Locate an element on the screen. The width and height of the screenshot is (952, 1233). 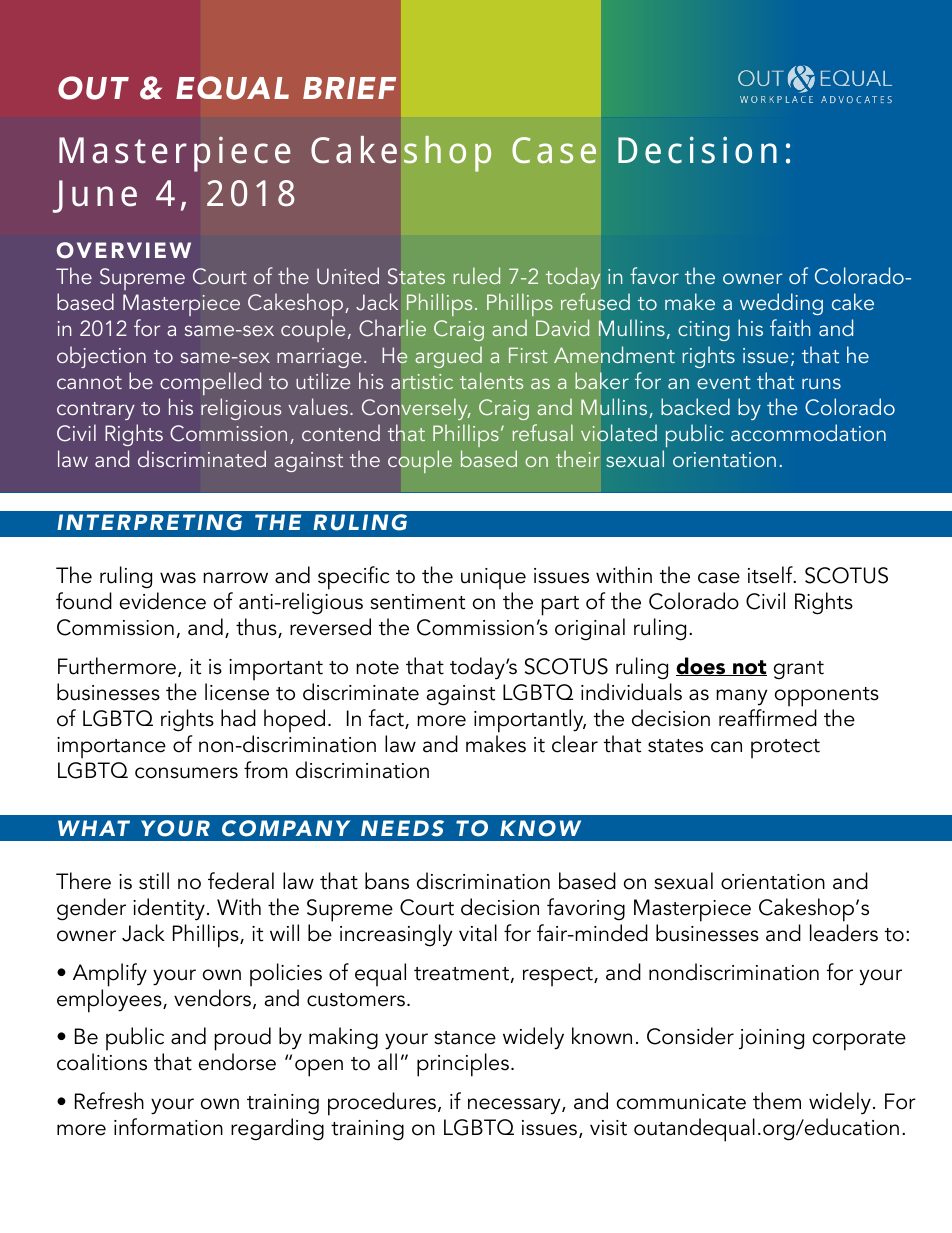
information is located at coordinates (168, 1127).
